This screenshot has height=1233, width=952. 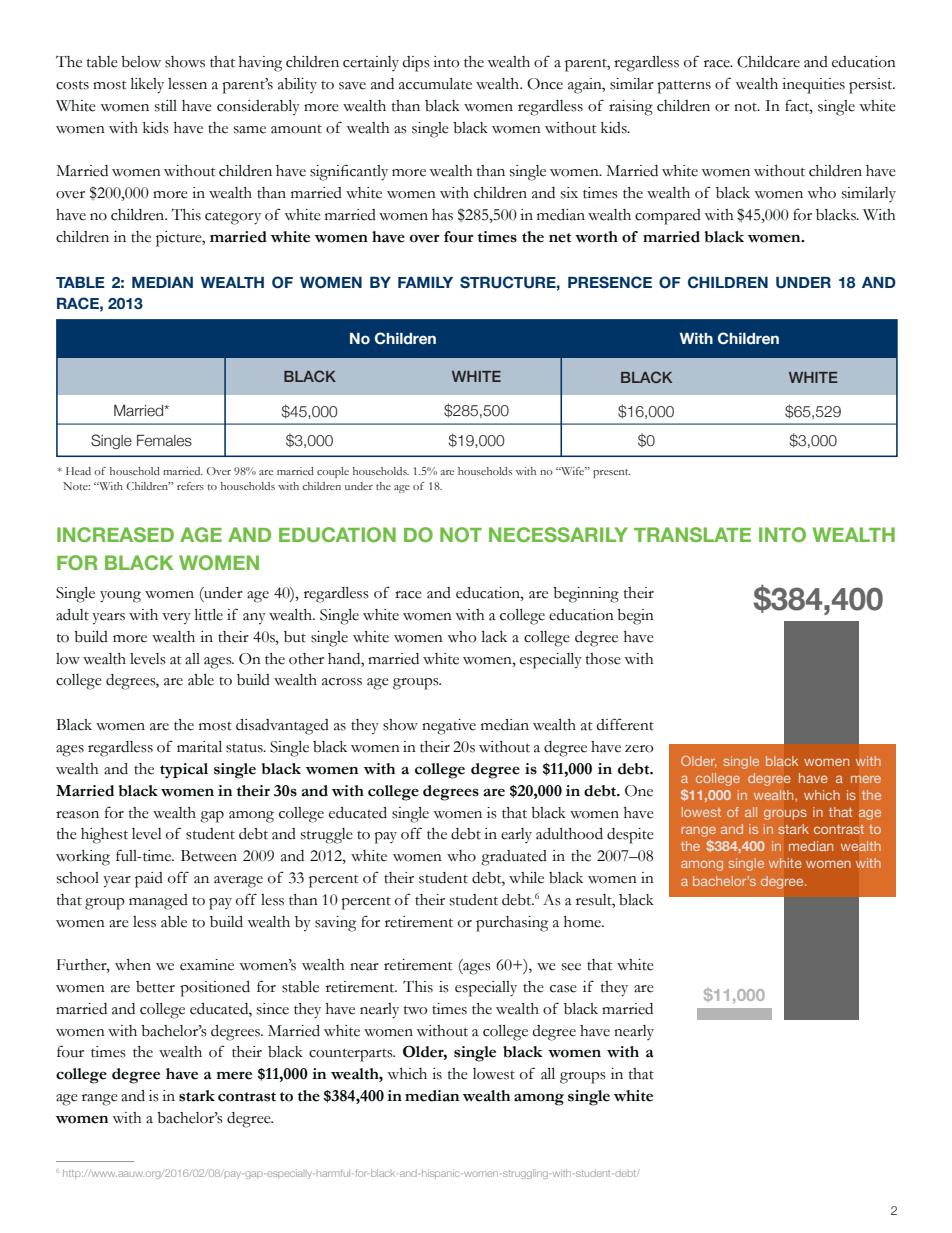 I want to click on marital, so click(x=199, y=747).
